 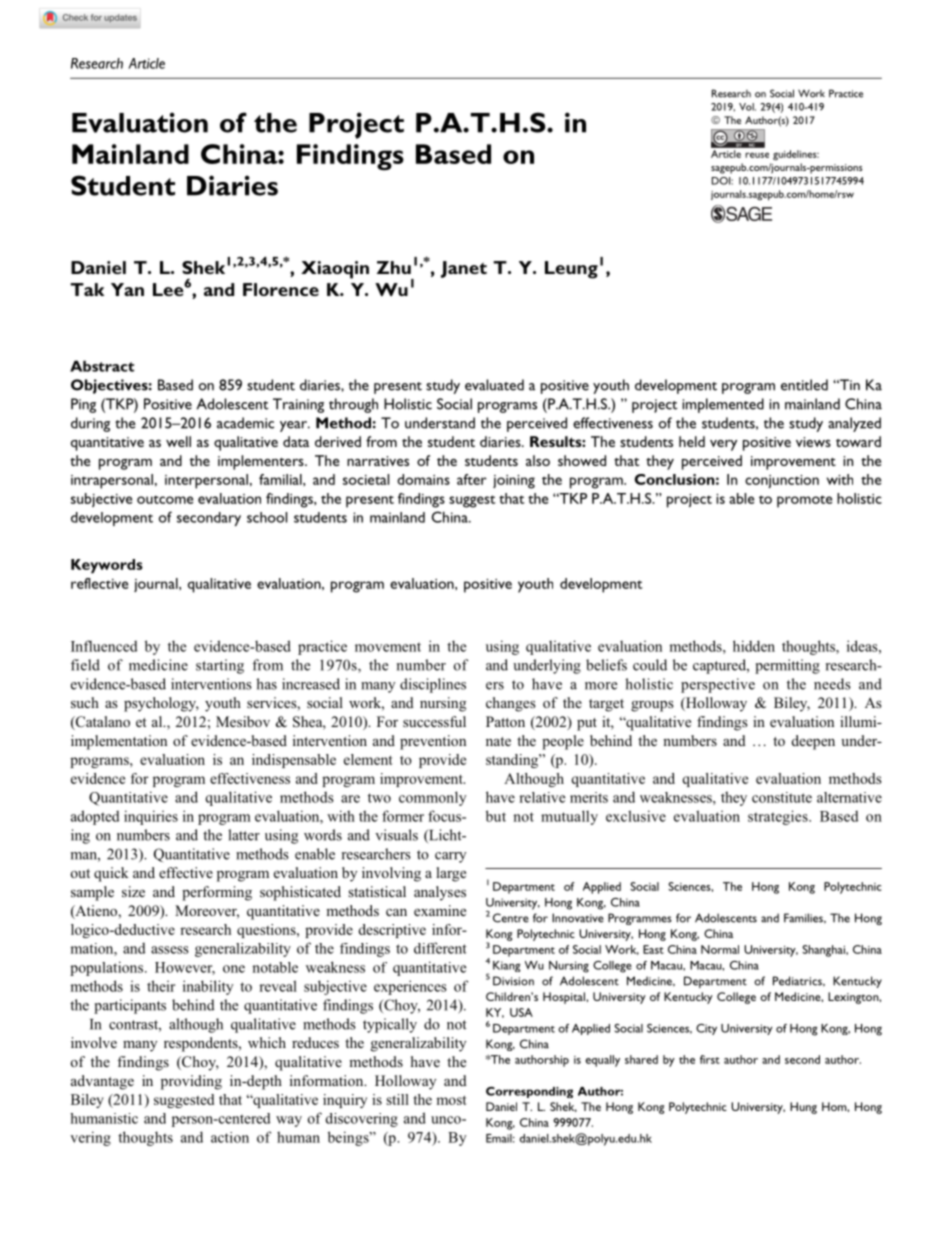 I want to click on after, so click(x=472, y=479).
